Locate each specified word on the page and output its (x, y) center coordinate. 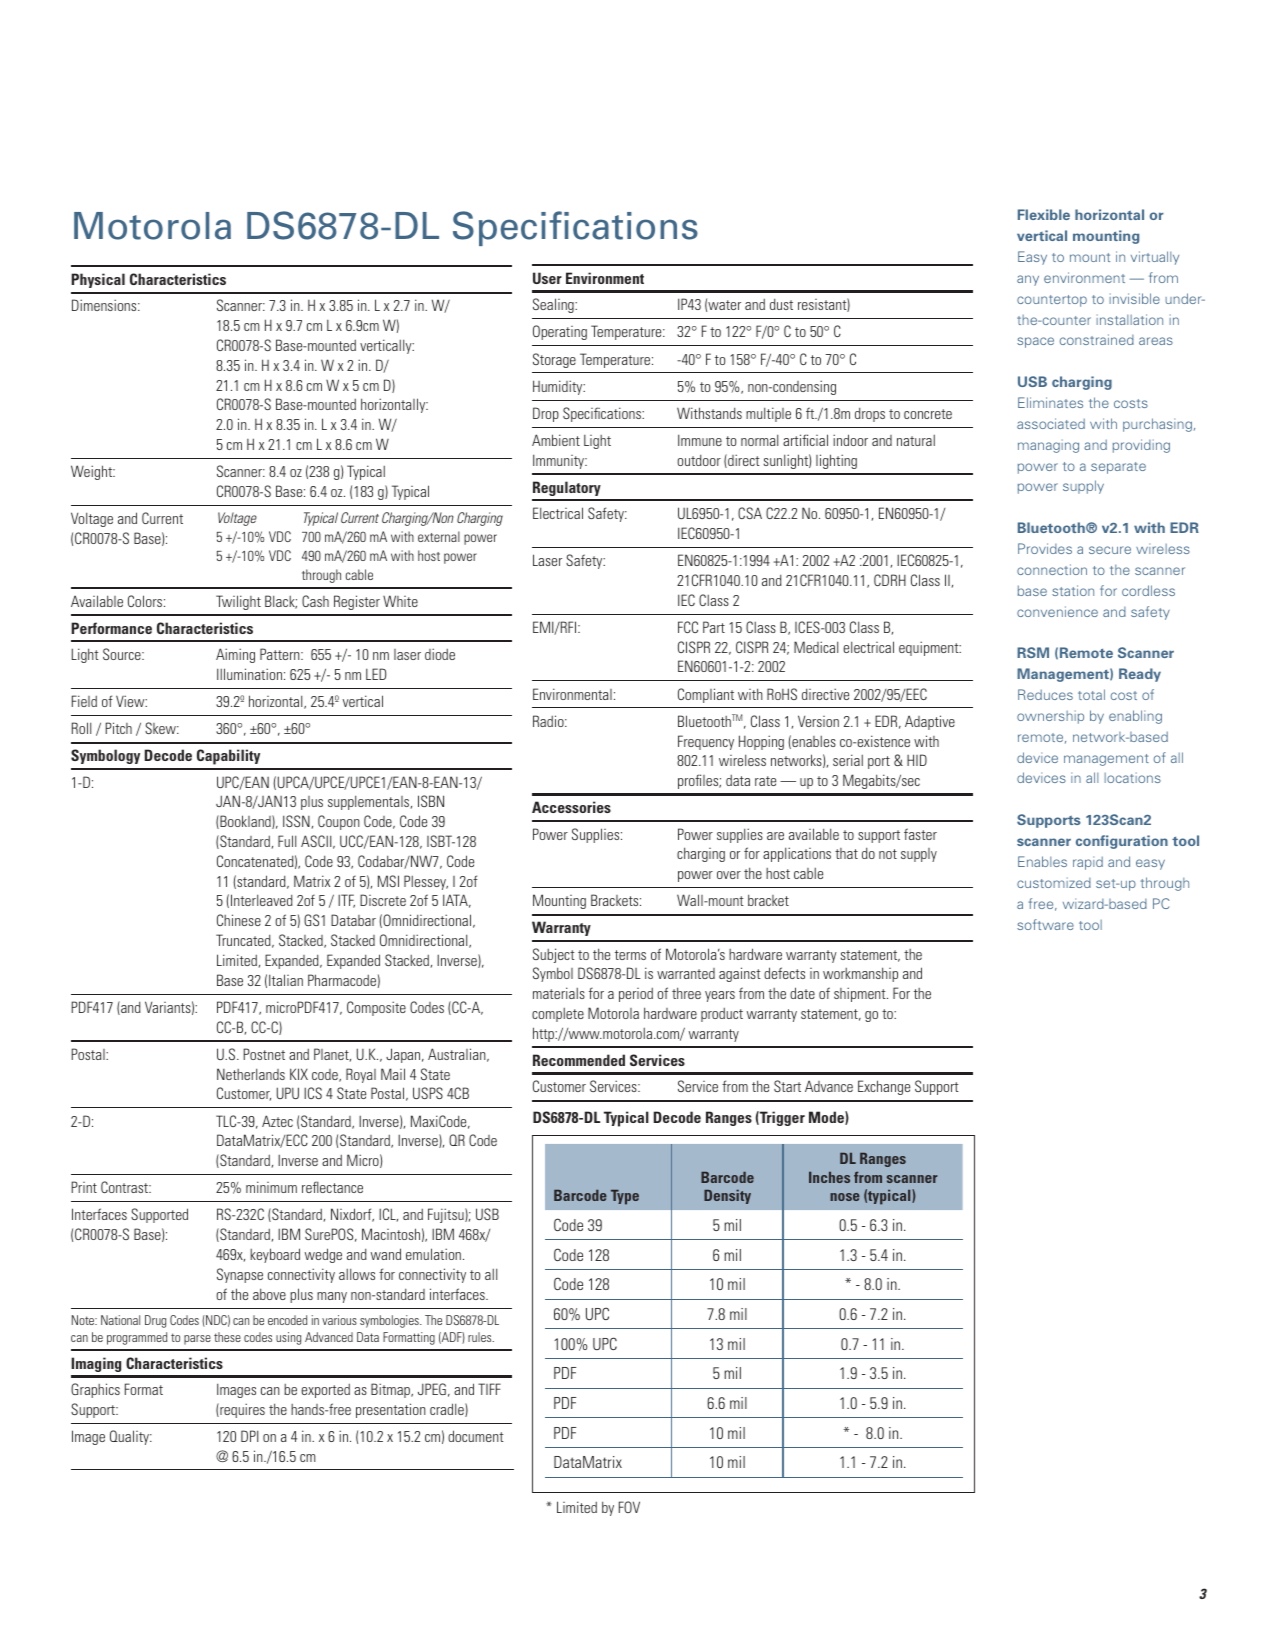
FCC (688, 627)
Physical (98, 280)
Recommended (579, 1060)
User (547, 278)
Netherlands (251, 1074)
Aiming (235, 655)
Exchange (884, 1087)
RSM (1033, 652)
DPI (250, 1436)
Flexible (1044, 214)
